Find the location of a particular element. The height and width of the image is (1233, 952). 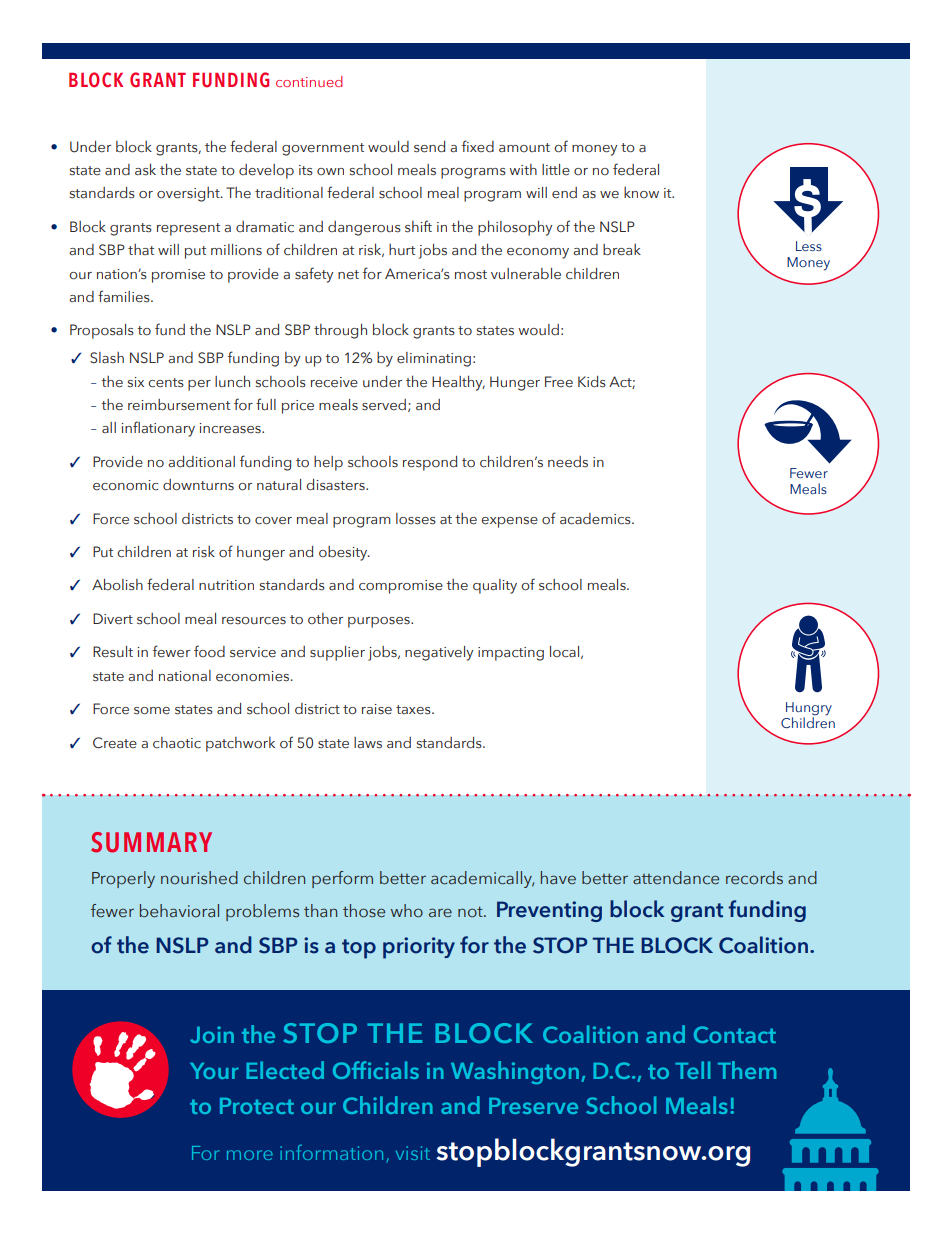

ask is located at coordinates (145, 169).
